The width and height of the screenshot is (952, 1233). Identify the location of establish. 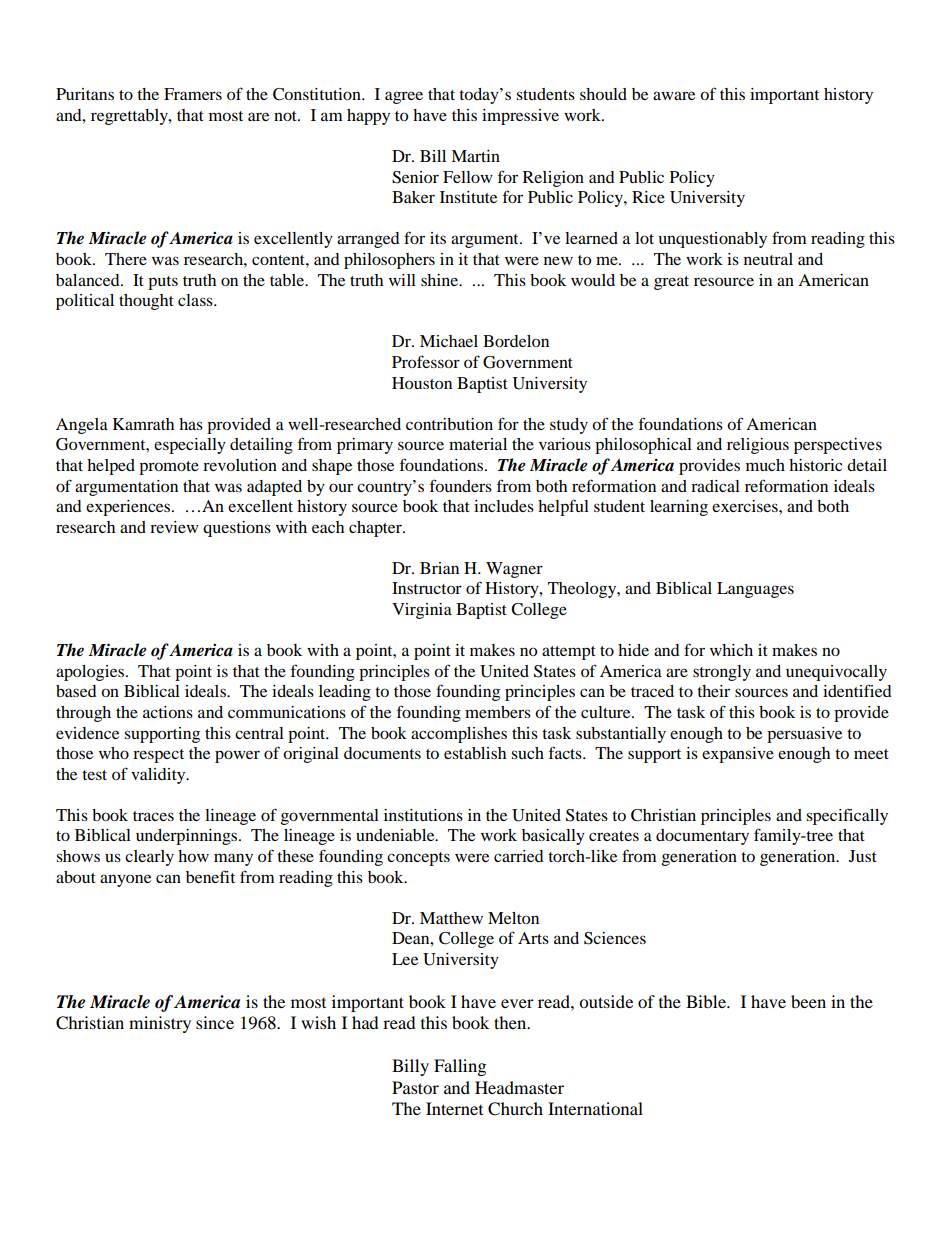
(475, 753).
